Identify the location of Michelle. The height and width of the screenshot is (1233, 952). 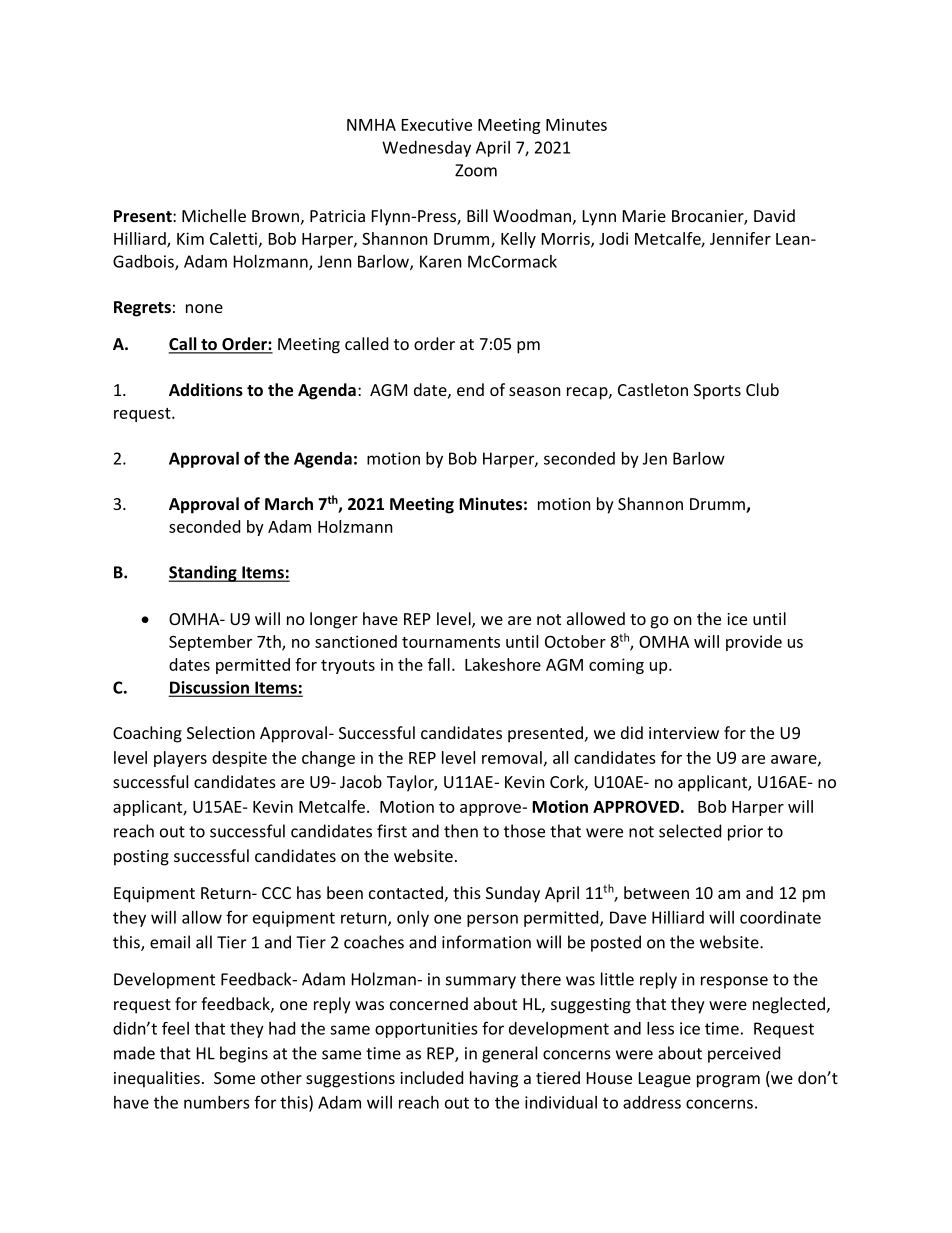
(214, 215).
